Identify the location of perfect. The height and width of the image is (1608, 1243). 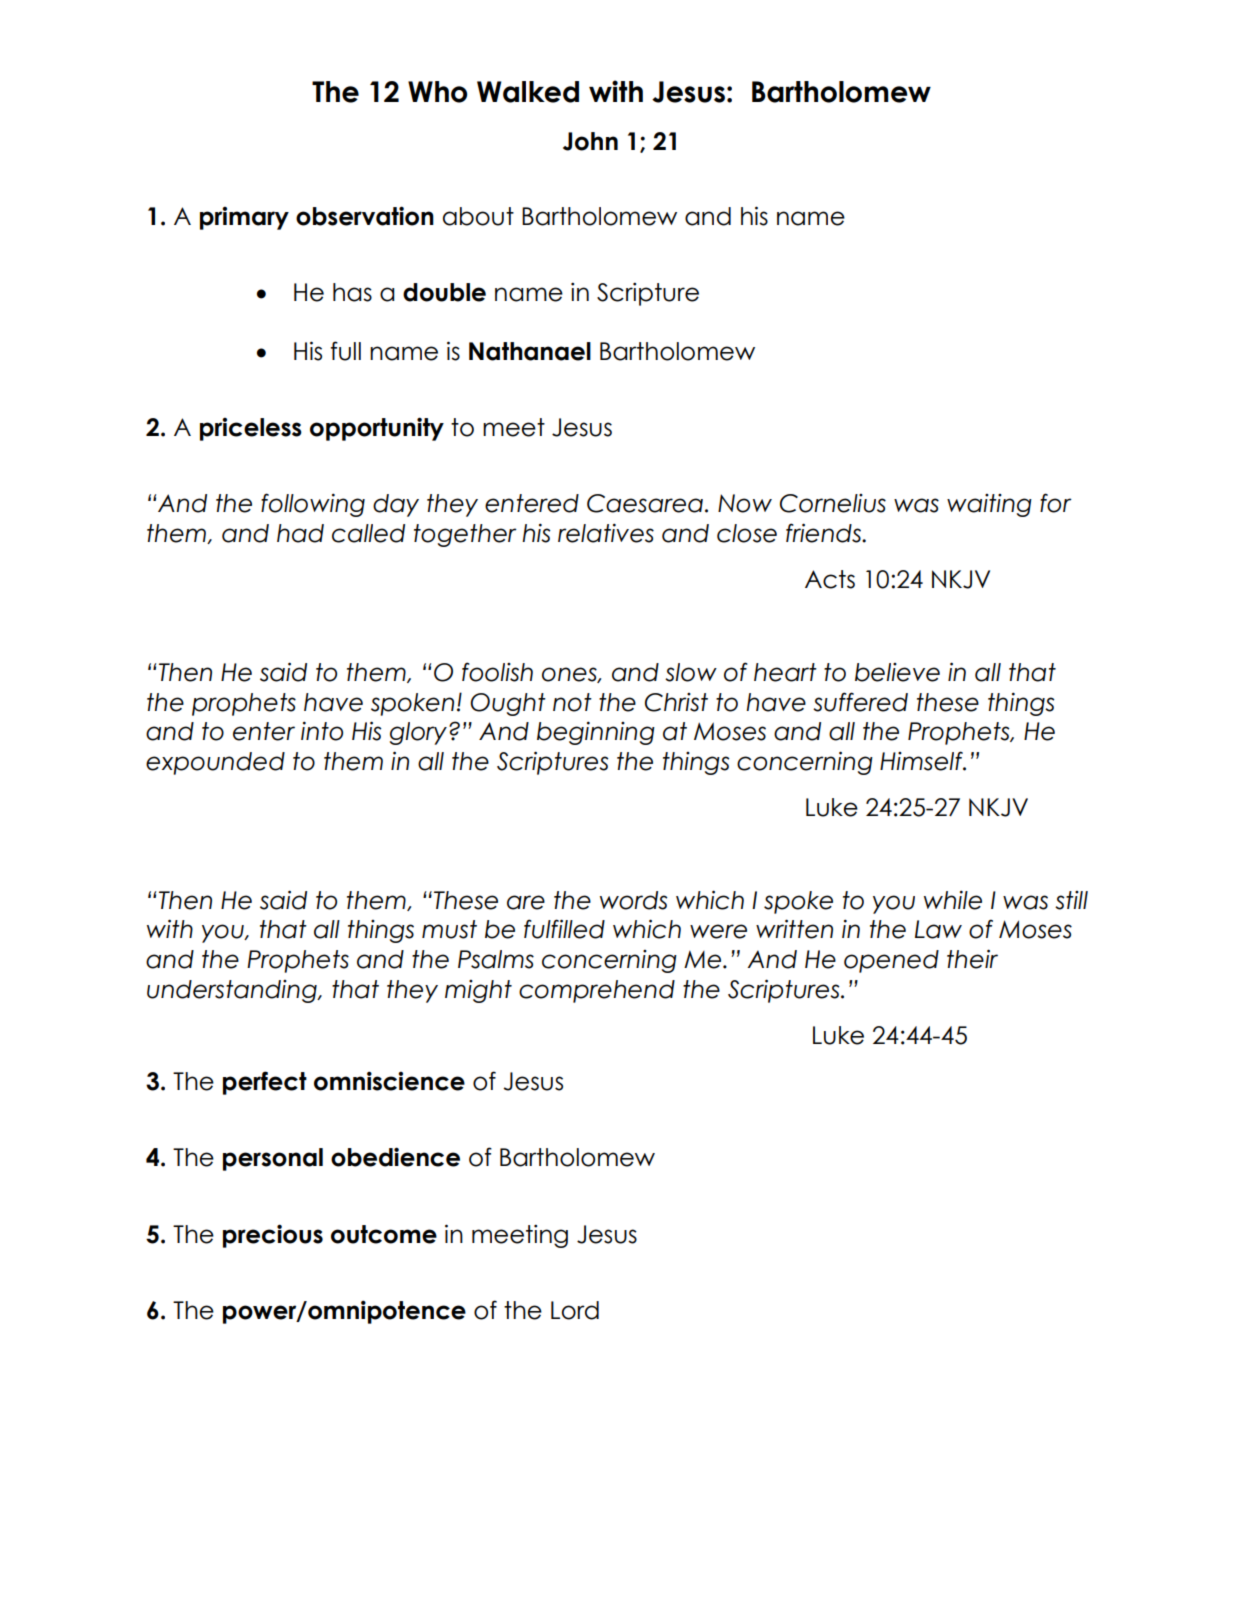
(265, 1083).
